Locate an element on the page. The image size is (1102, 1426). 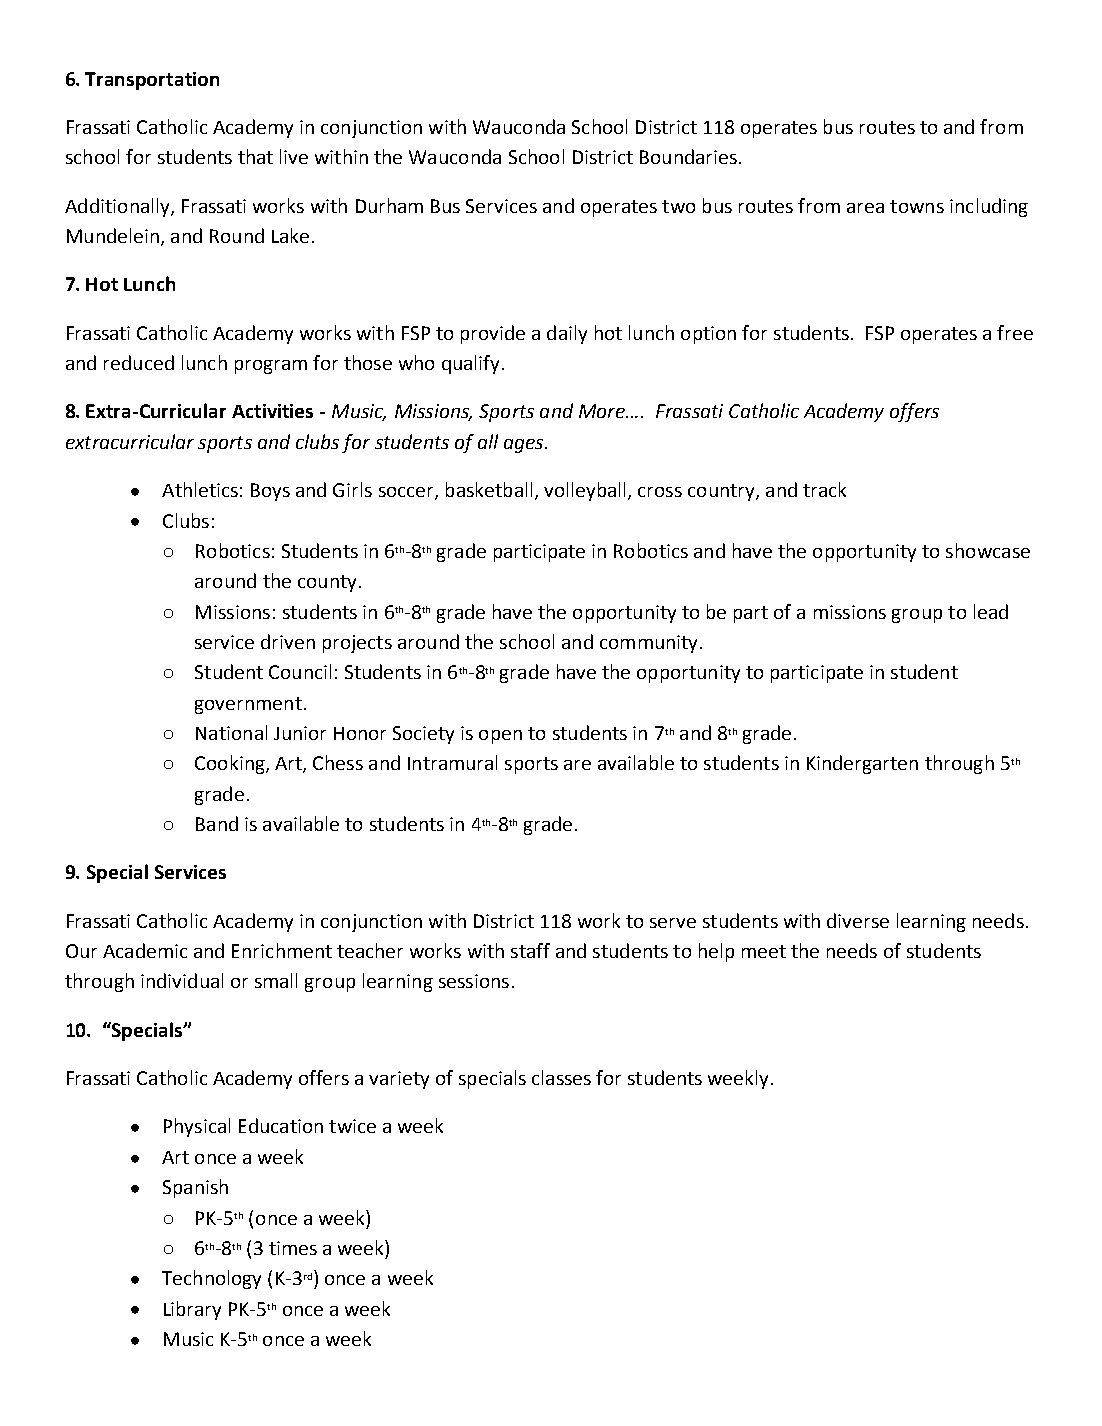
Kindergarten is located at coordinates (862, 764).
